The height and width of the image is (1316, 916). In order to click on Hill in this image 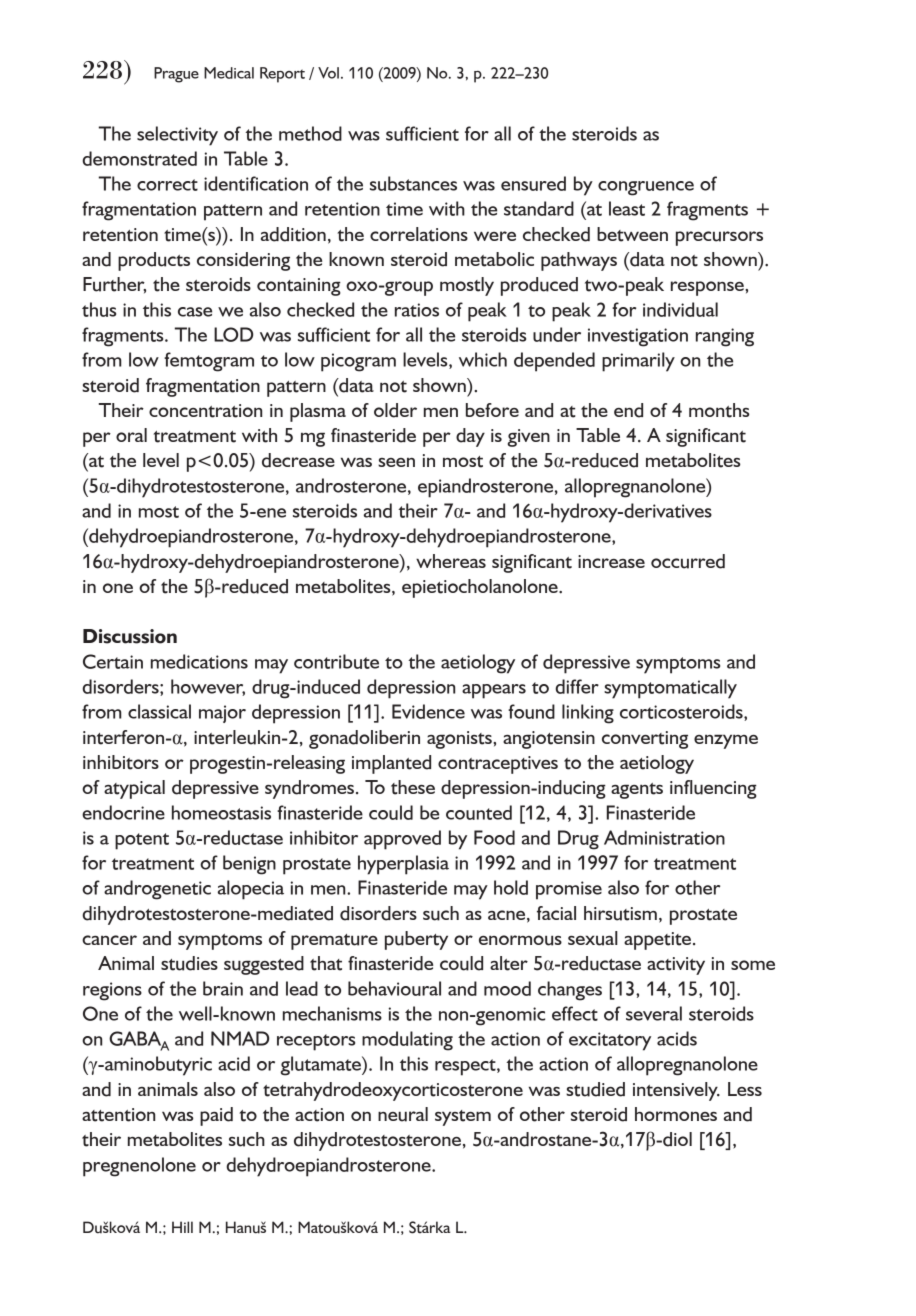, I will do `click(182, 1227)`.
